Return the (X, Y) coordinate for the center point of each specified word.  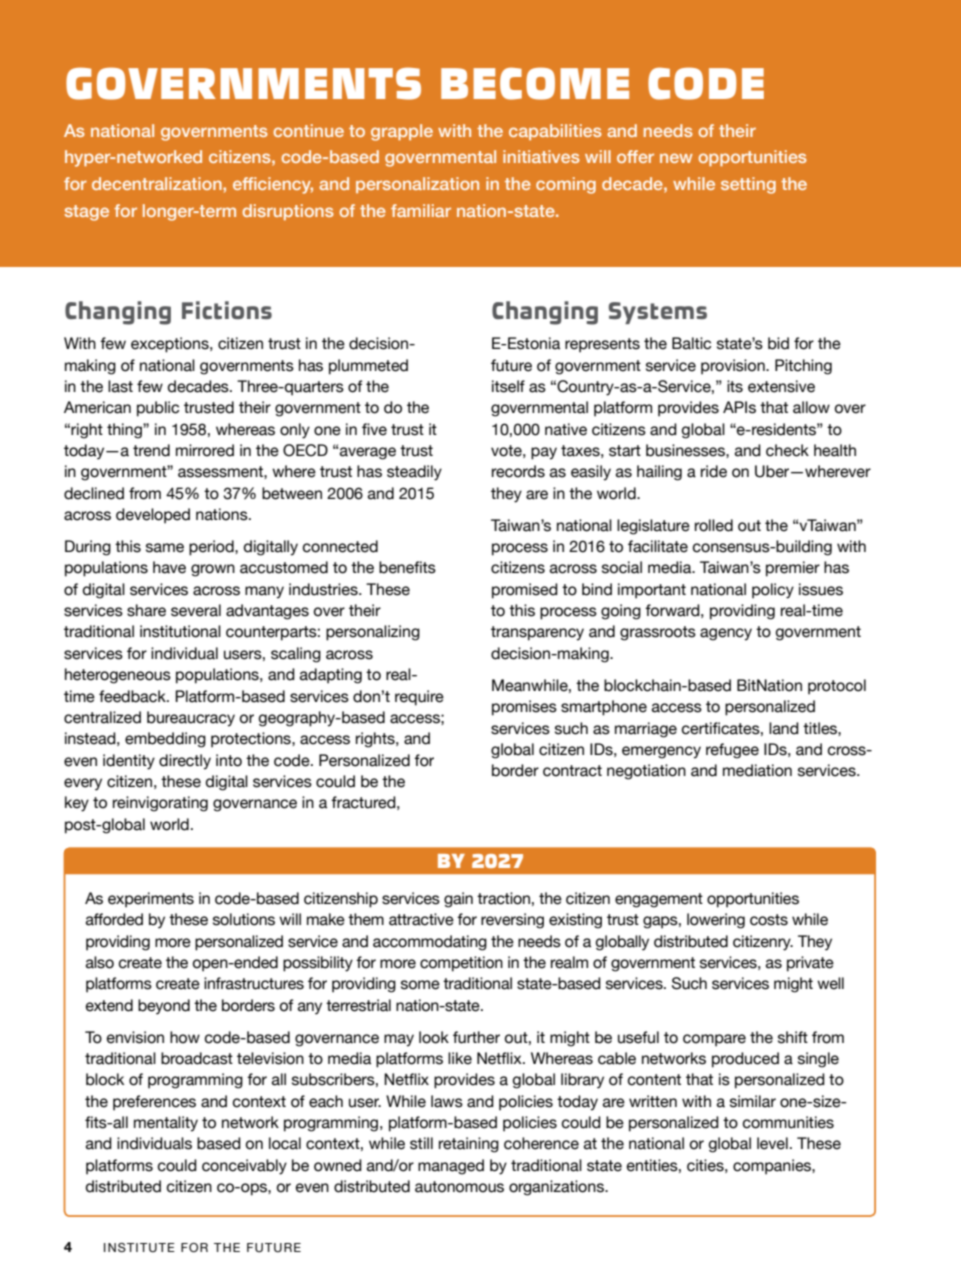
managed (451, 1167)
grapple (402, 132)
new (676, 158)
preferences (154, 1103)
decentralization (158, 183)
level (772, 1143)
